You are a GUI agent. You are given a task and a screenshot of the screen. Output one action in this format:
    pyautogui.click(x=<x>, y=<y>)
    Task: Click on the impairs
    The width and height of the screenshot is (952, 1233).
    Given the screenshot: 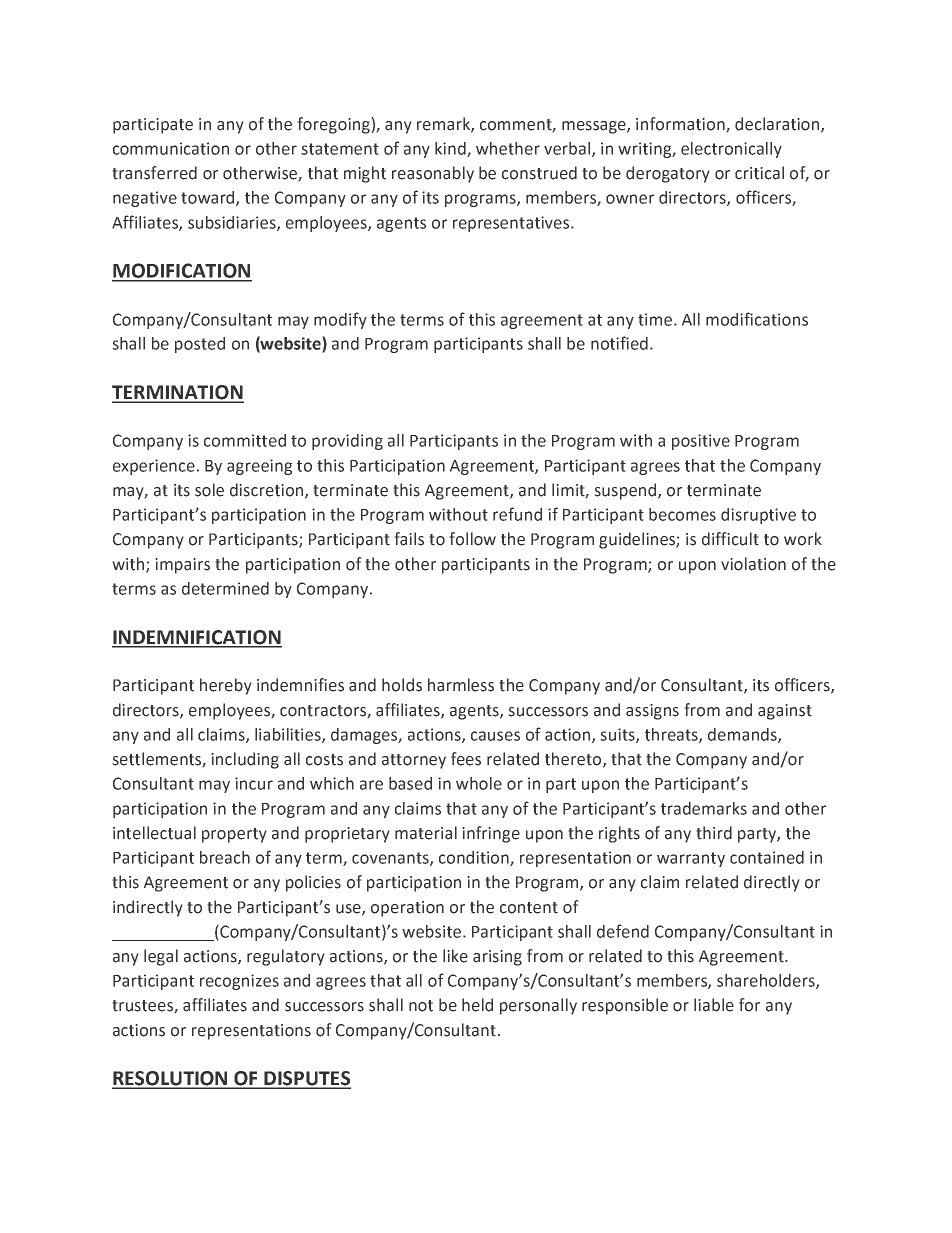 What is the action you would take?
    pyautogui.click(x=182, y=566)
